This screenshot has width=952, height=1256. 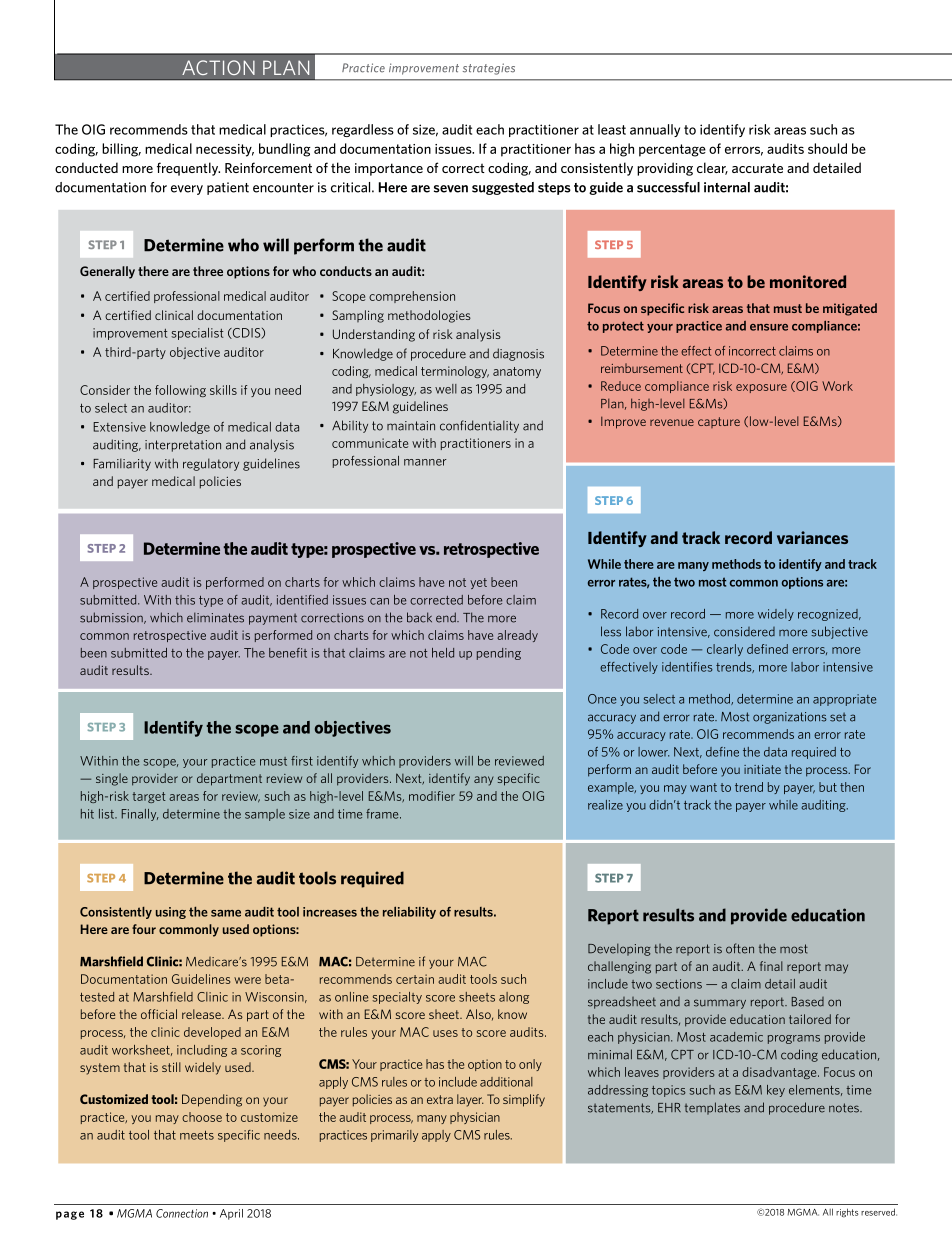 What do you see at coordinates (149, 797) in the screenshot?
I see `target` at bounding box center [149, 797].
